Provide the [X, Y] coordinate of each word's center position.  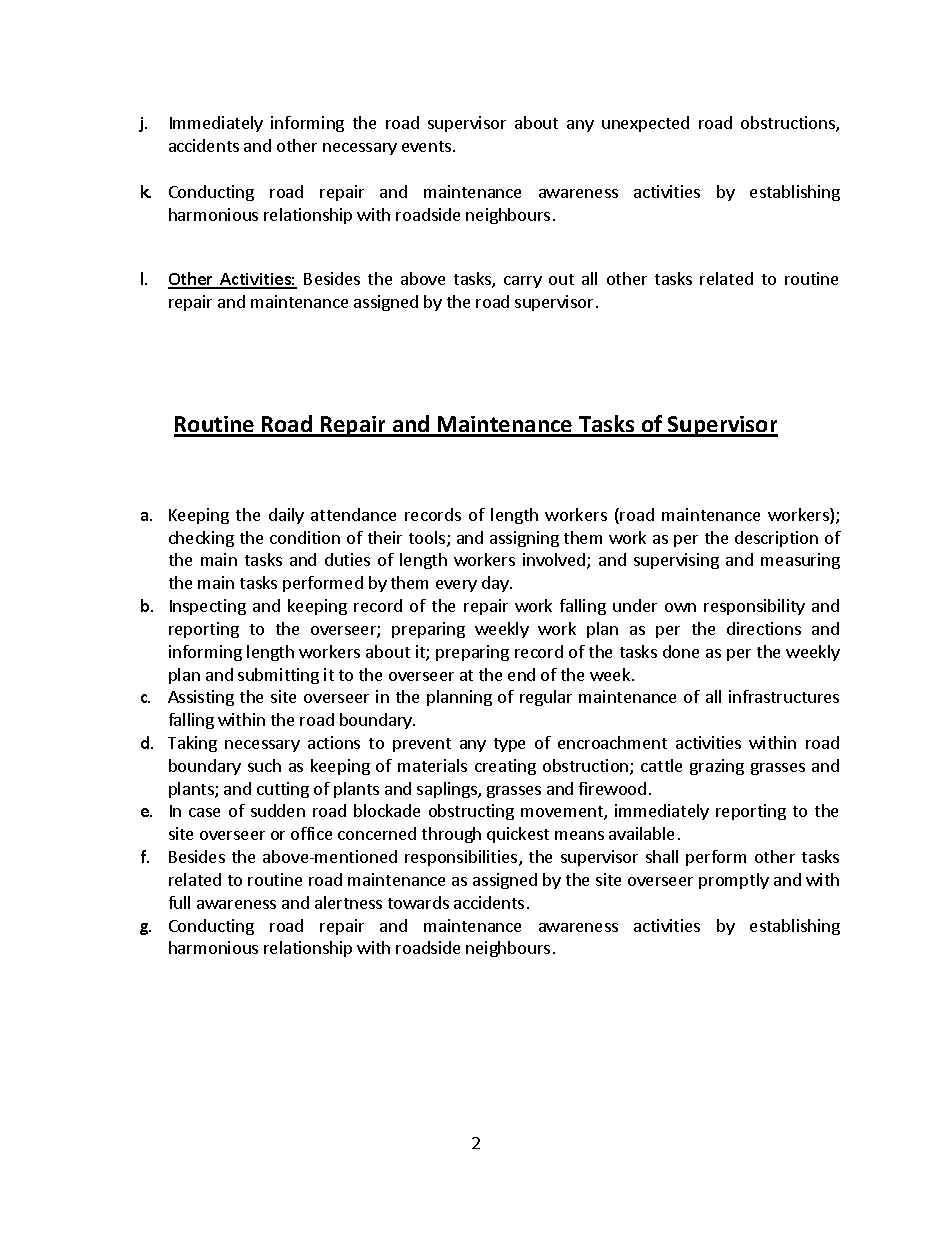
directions [764, 628]
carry [523, 282]
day [496, 584]
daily [286, 516]
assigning [524, 539]
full [179, 902]
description [776, 539]
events [428, 146]
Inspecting [208, 607]
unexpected [645, 124]
